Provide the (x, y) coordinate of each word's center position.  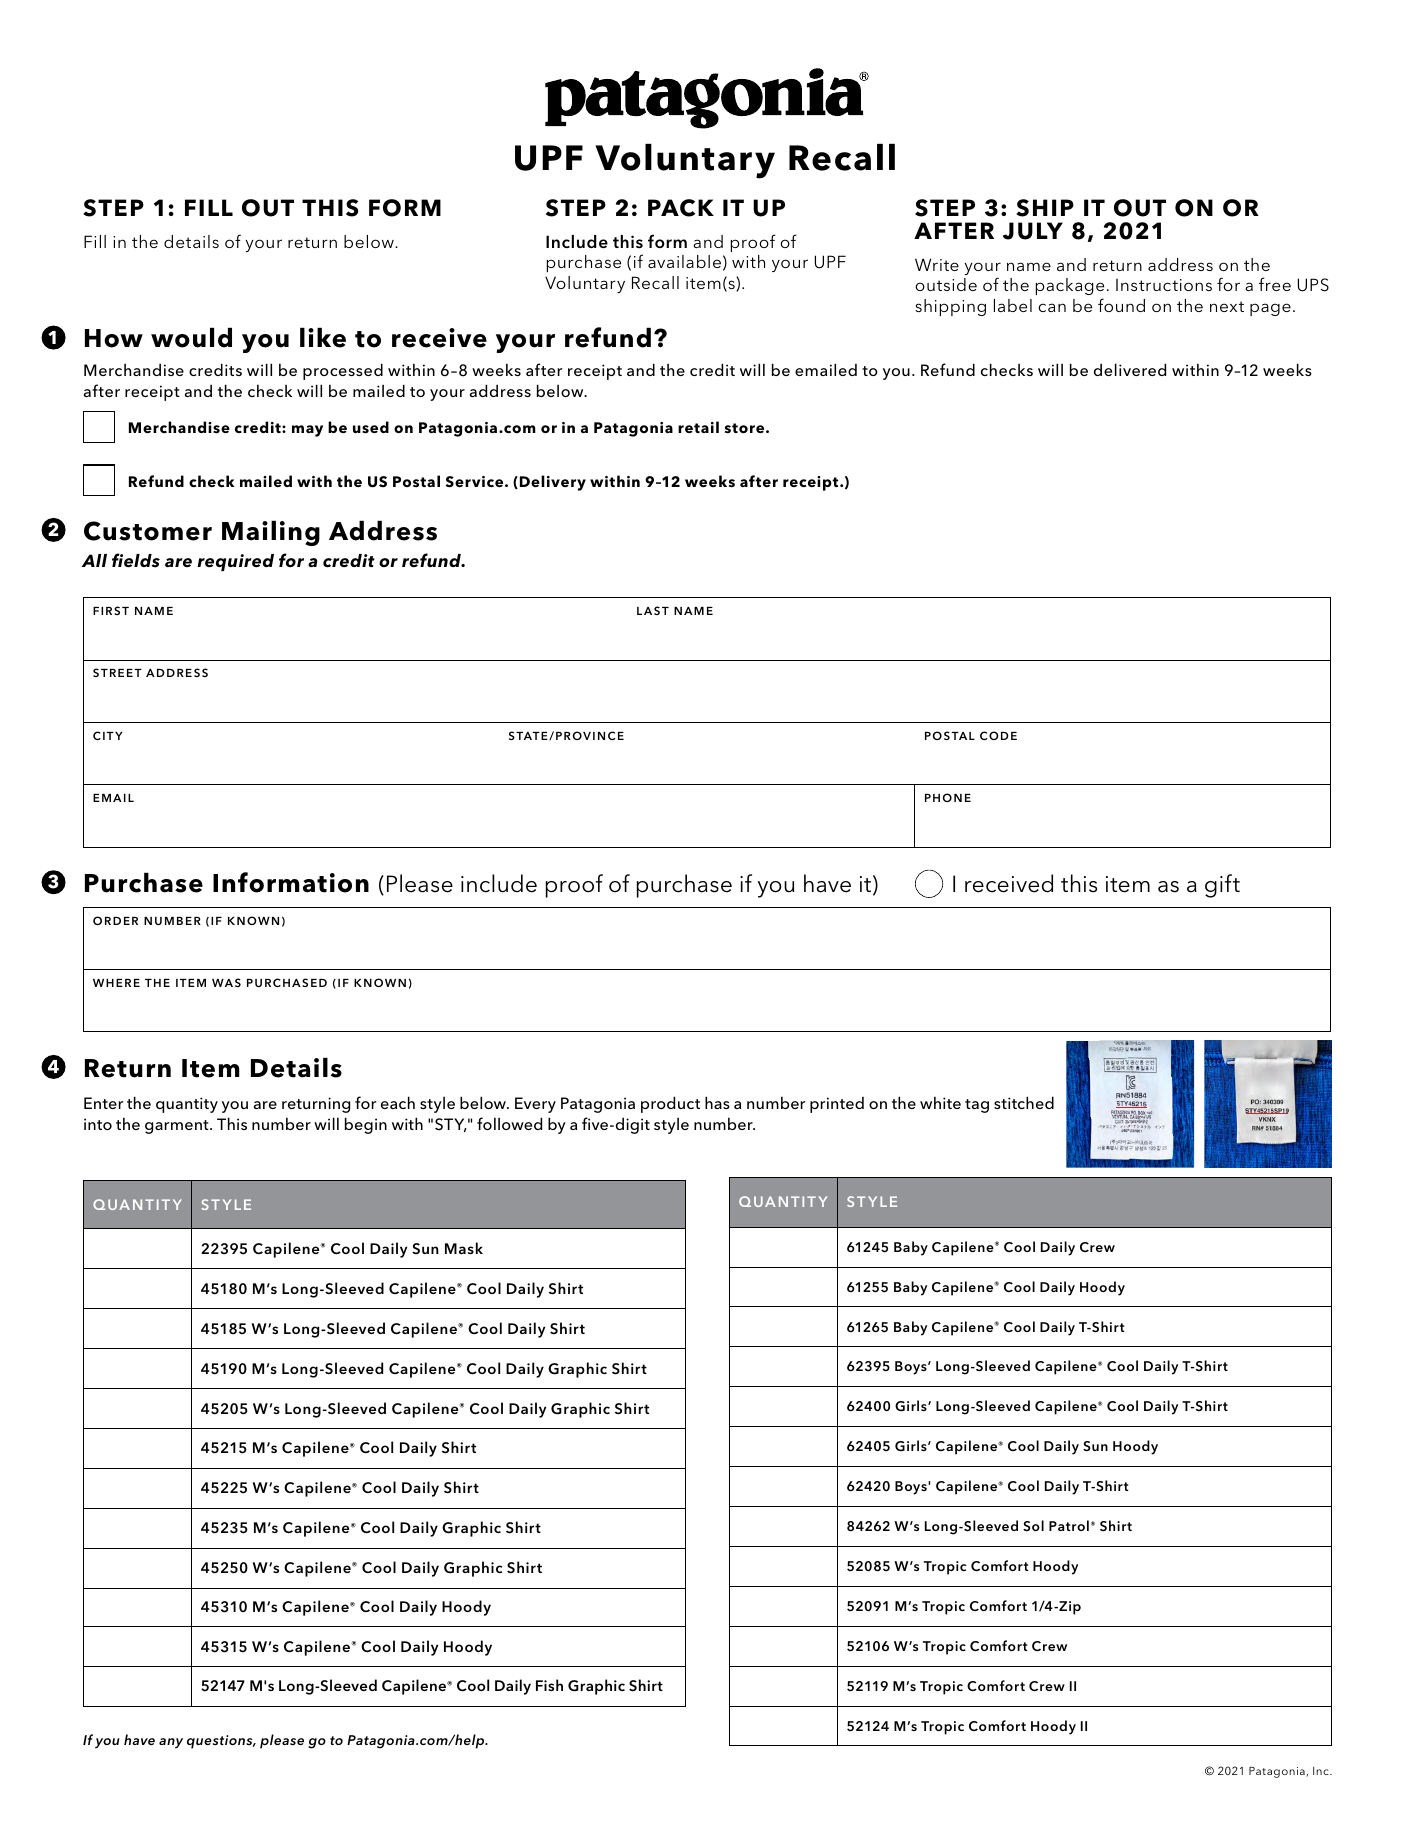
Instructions (1164, 285)
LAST (653, 610)
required (235, 562)
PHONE (948, 797)
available (684, 261)
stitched (1024, 1102)
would (191, 337)
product (670, 1104)
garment (178, 1127)
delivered (1130, 369)
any (171, 1743)
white (940, 1102)
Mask (464, 1248)
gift (1222, 886)
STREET (117, 672)
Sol (1033, 1526)
